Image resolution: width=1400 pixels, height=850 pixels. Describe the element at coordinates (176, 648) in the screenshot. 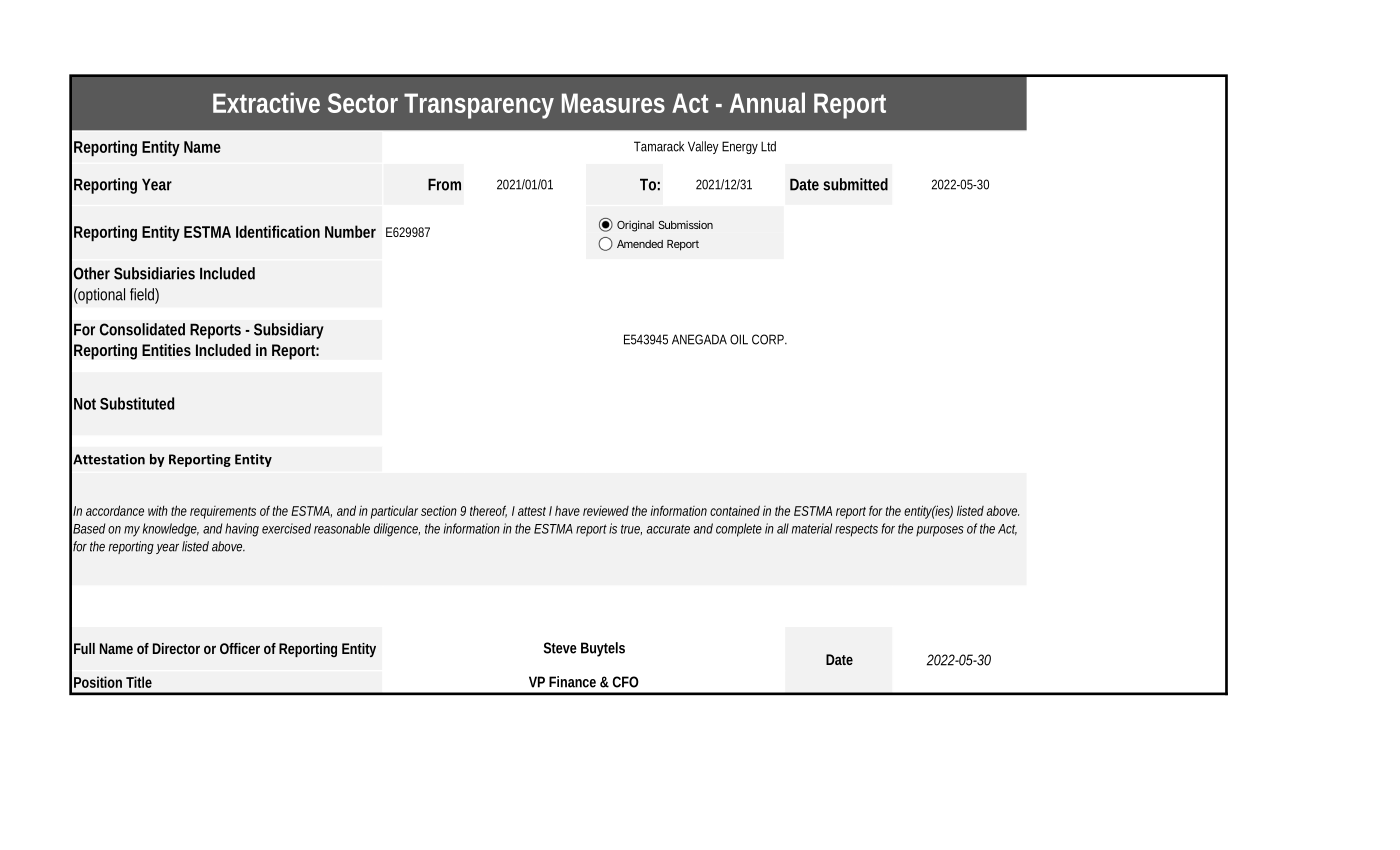

I see `Director` at that location.
